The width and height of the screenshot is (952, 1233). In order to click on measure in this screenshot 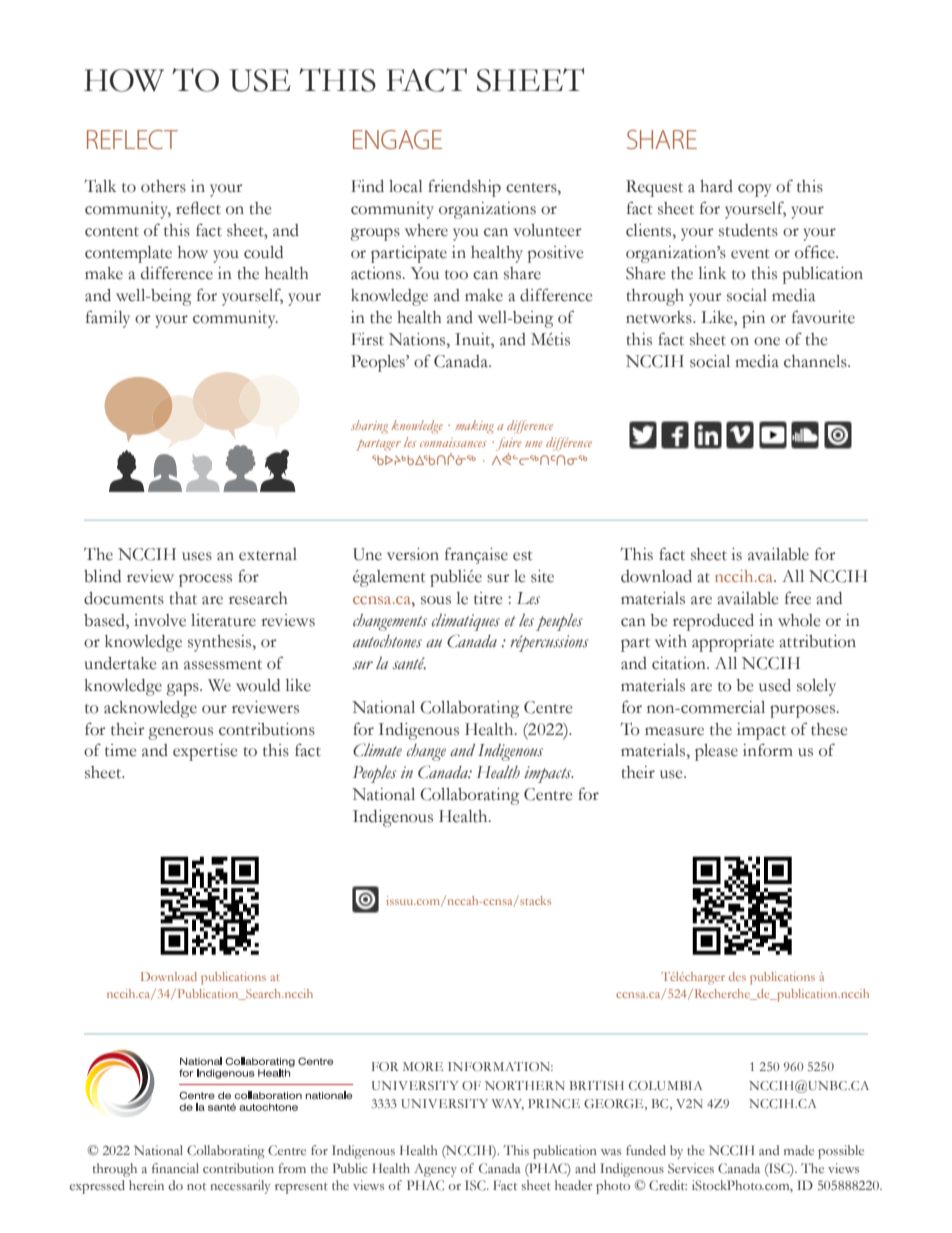, I will do `click(674, 731)`.
